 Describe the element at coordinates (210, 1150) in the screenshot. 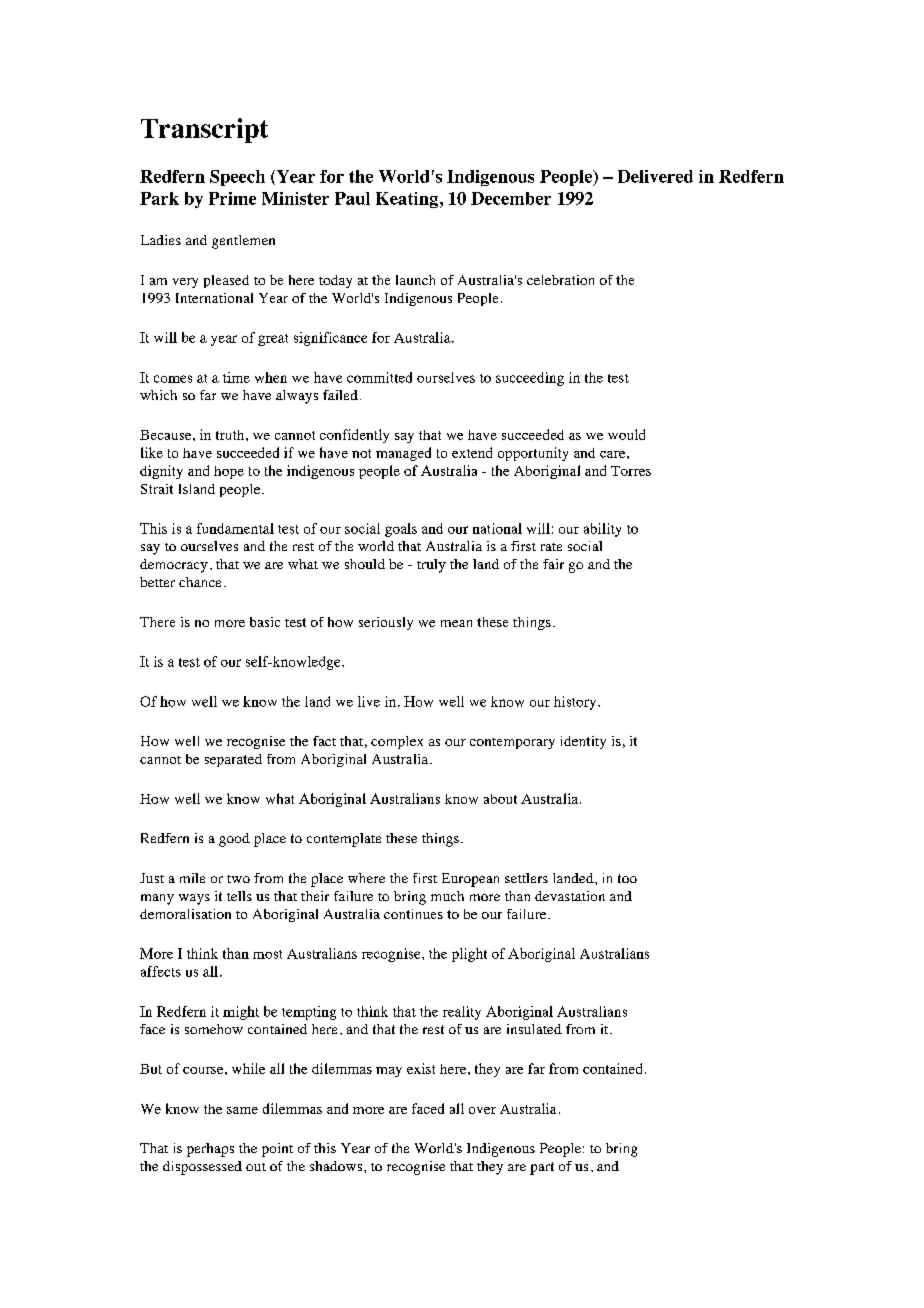

I see `perhaps` at that location.
